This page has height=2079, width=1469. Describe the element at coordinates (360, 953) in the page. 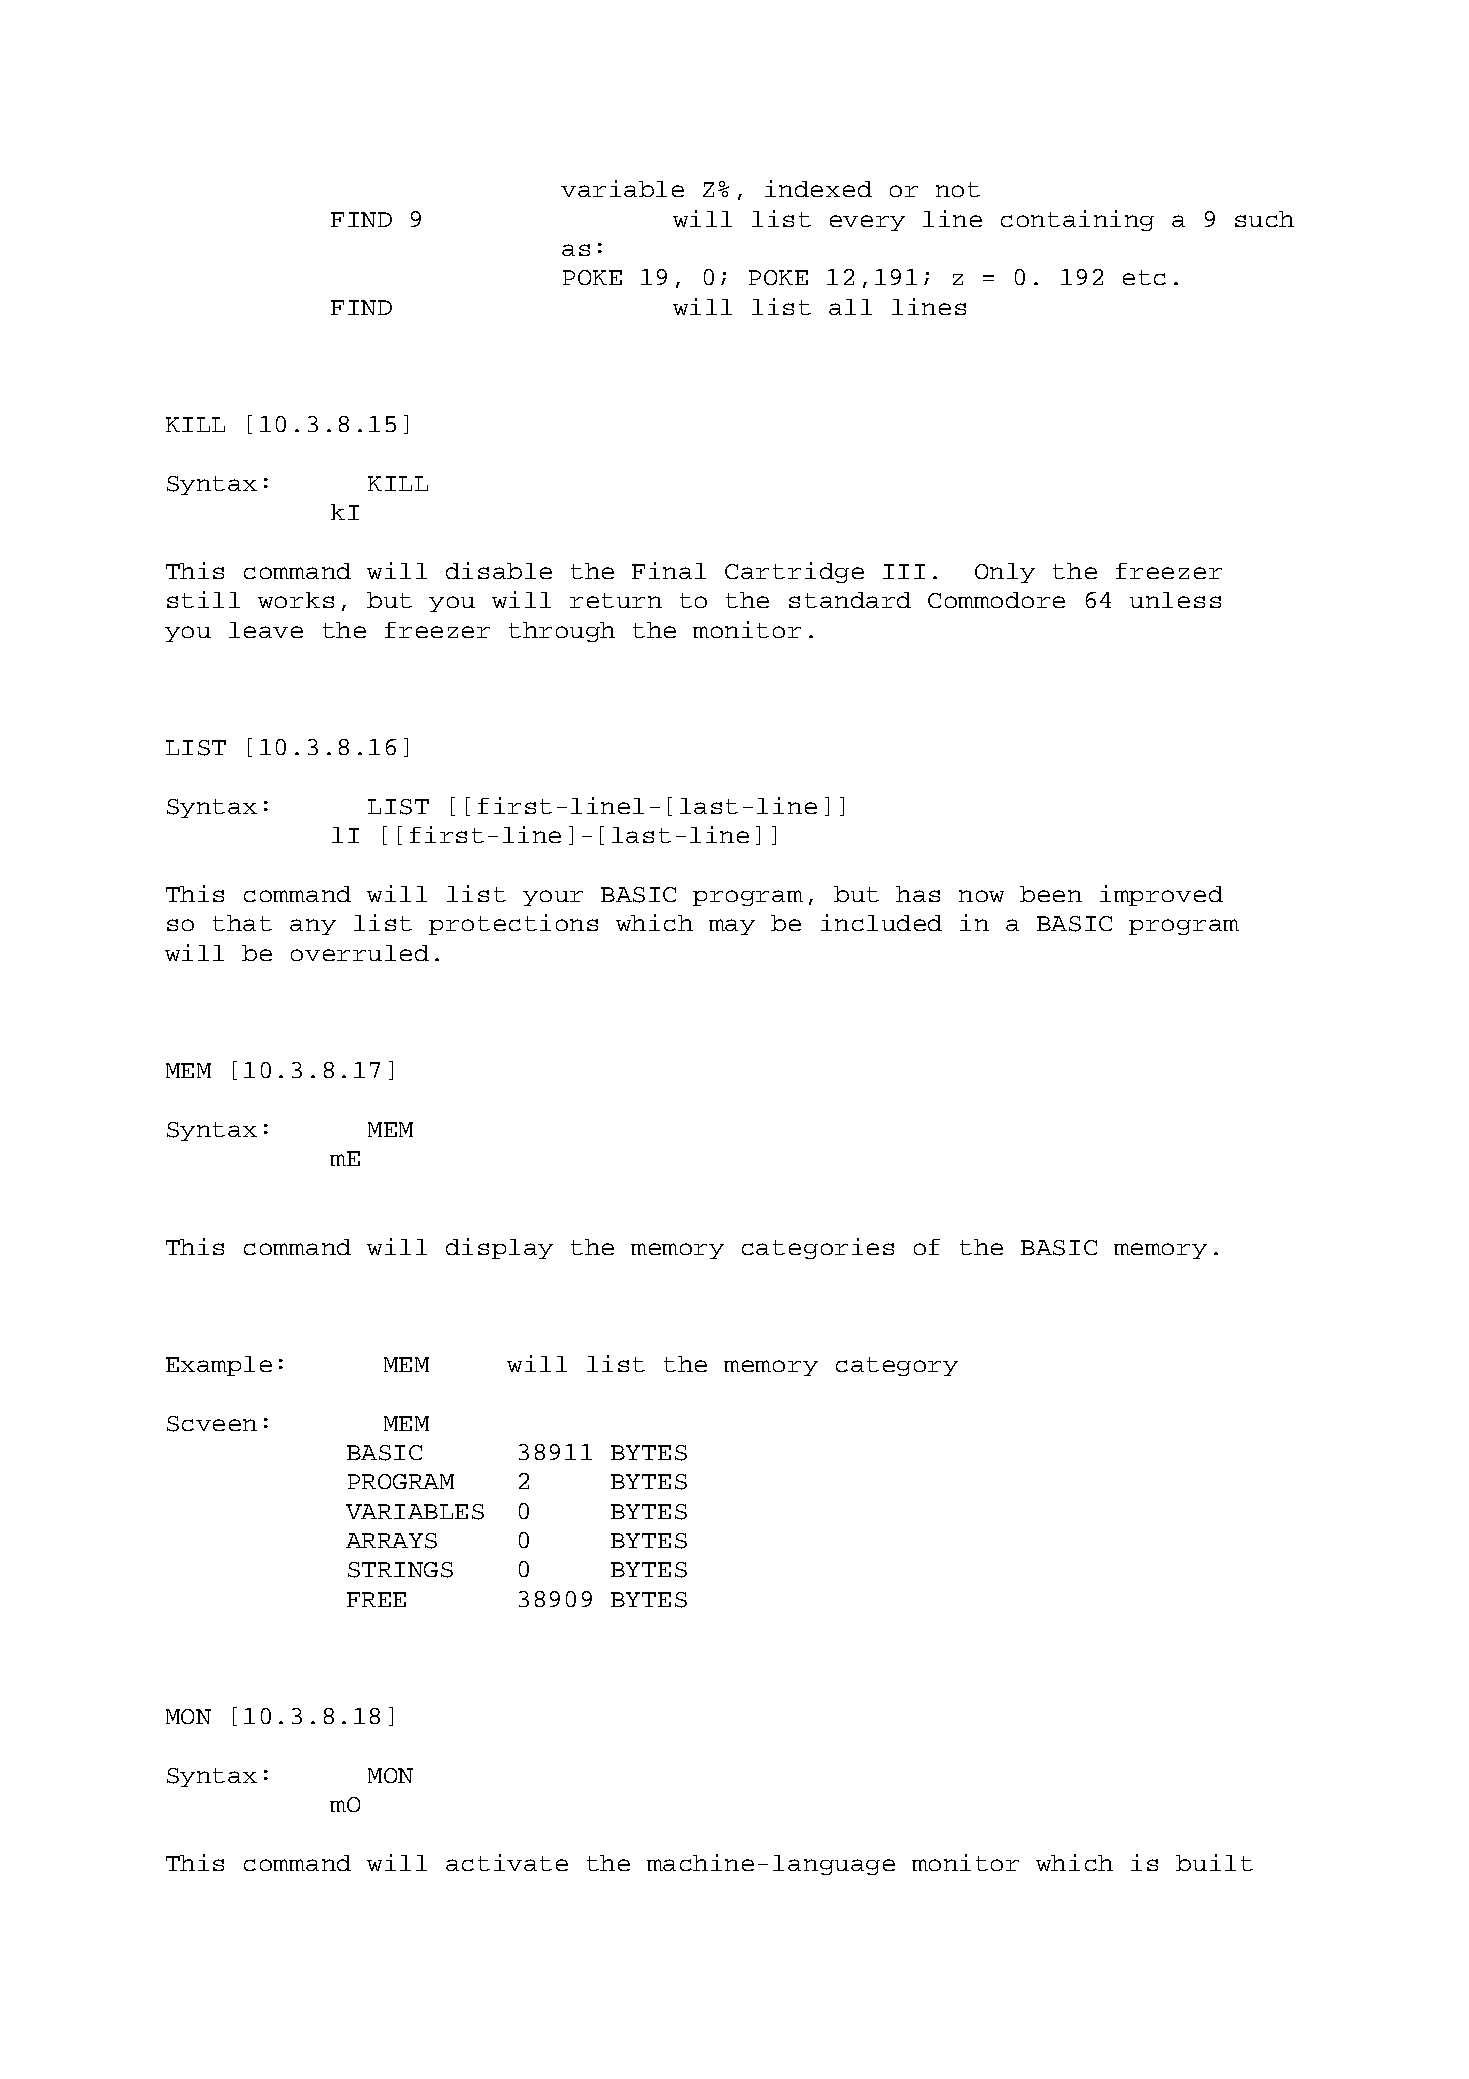

I see `overruled` at that location.
